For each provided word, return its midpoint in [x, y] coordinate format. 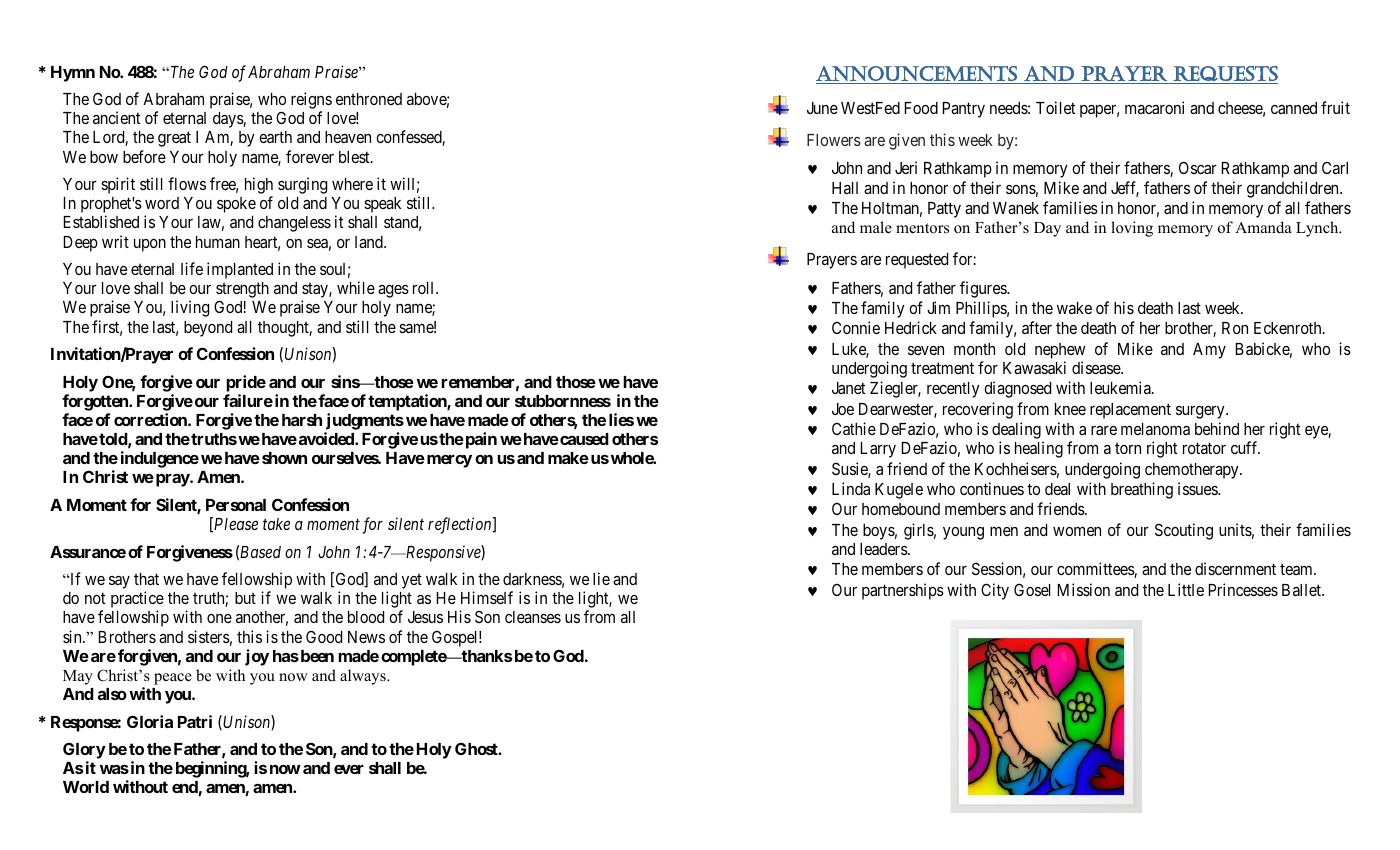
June [822, 108]
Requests [1225, 73]
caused [583, 439]
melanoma [1155, 429]
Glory [84, 752]
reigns [311, 102]
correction [151, 419]
